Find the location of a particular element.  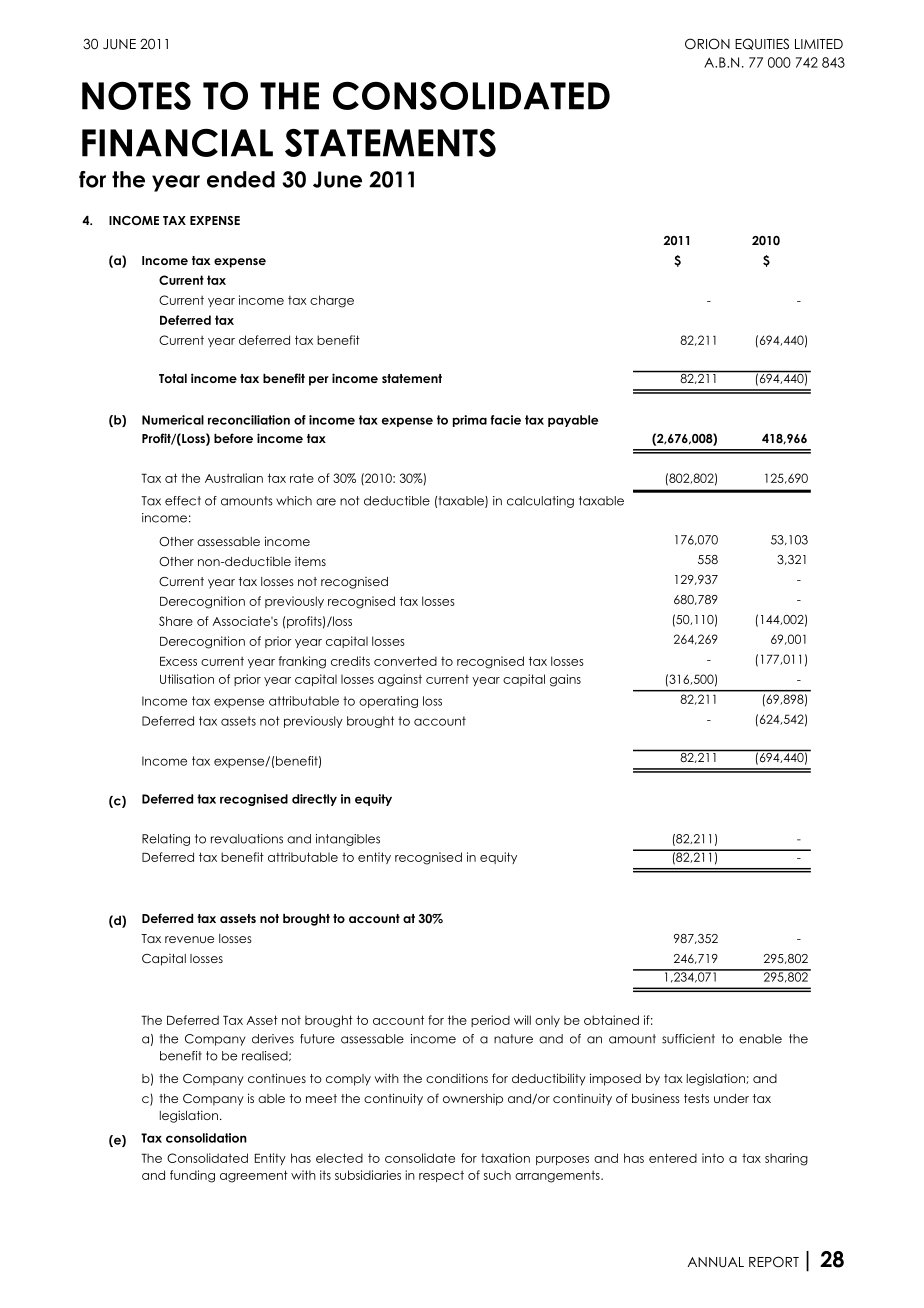

ANNUAL is located at coordinates (716, 1262).
